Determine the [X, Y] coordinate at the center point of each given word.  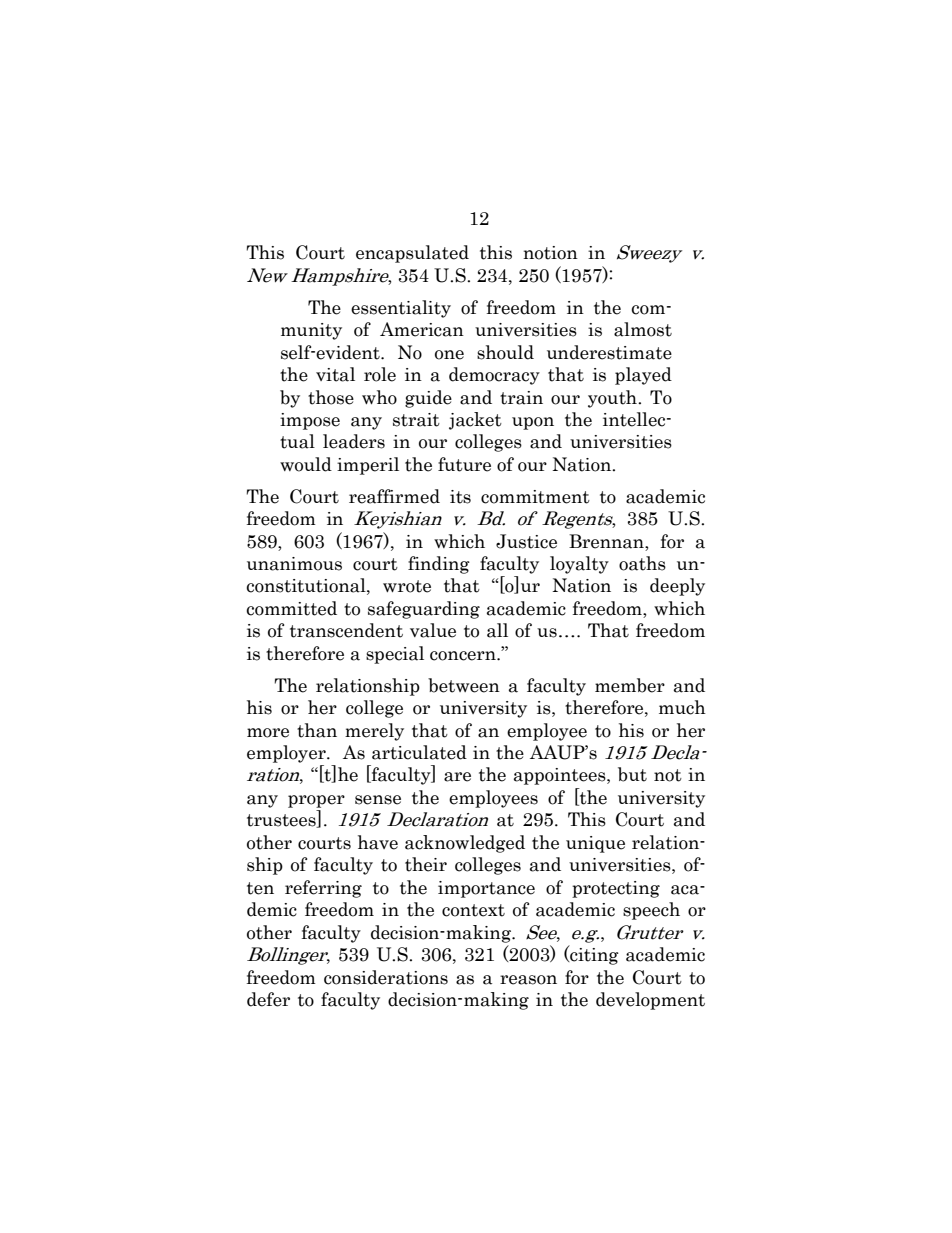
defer [268, 999]
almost [643, 329]
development [650, 1001]
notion [550, 253]
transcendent [346, 630]
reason [528, 980]
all [497, 630]
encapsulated [412, 254]
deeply [677, 587]
